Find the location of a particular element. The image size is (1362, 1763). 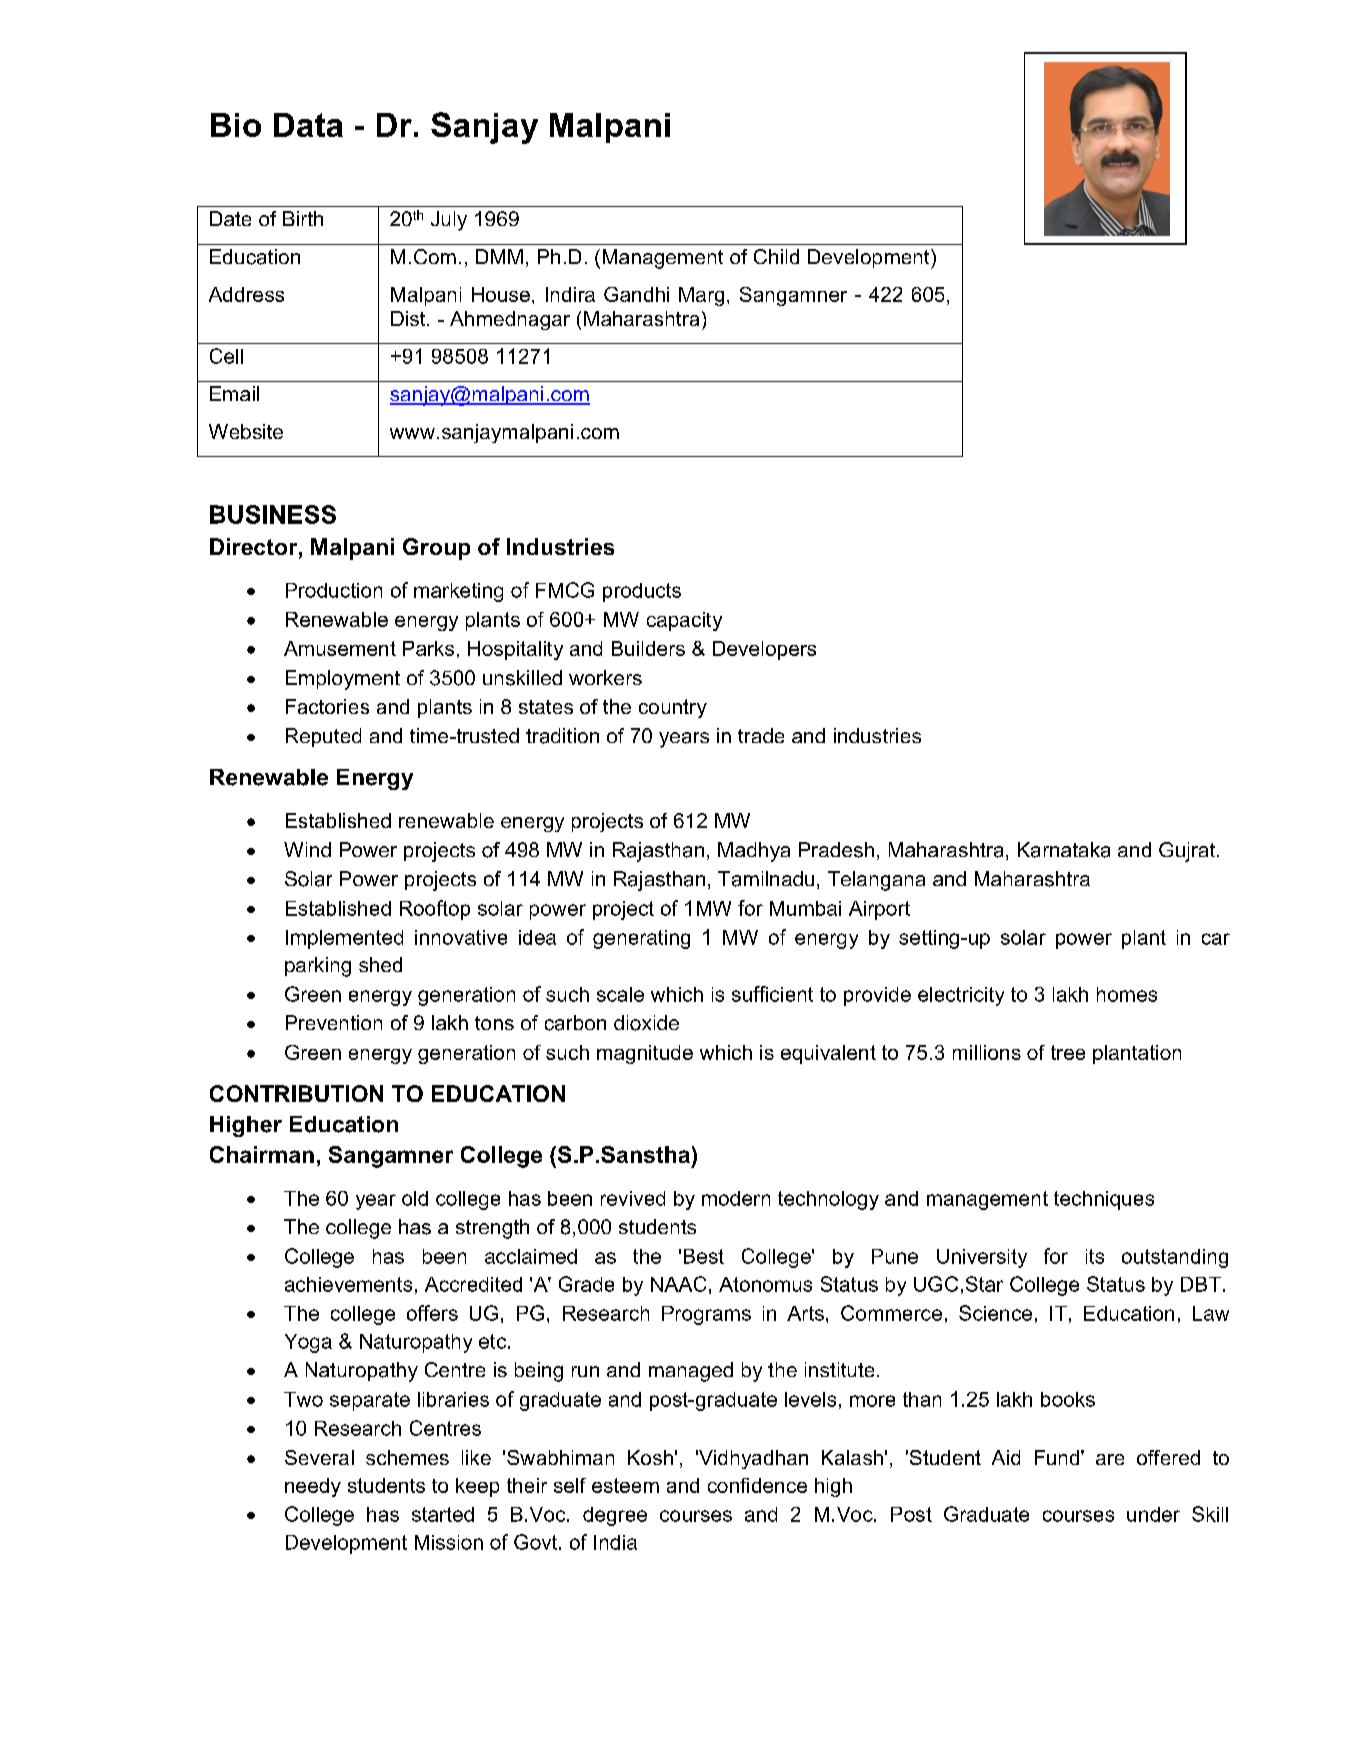

Data is located at coordinates (308, 125).
